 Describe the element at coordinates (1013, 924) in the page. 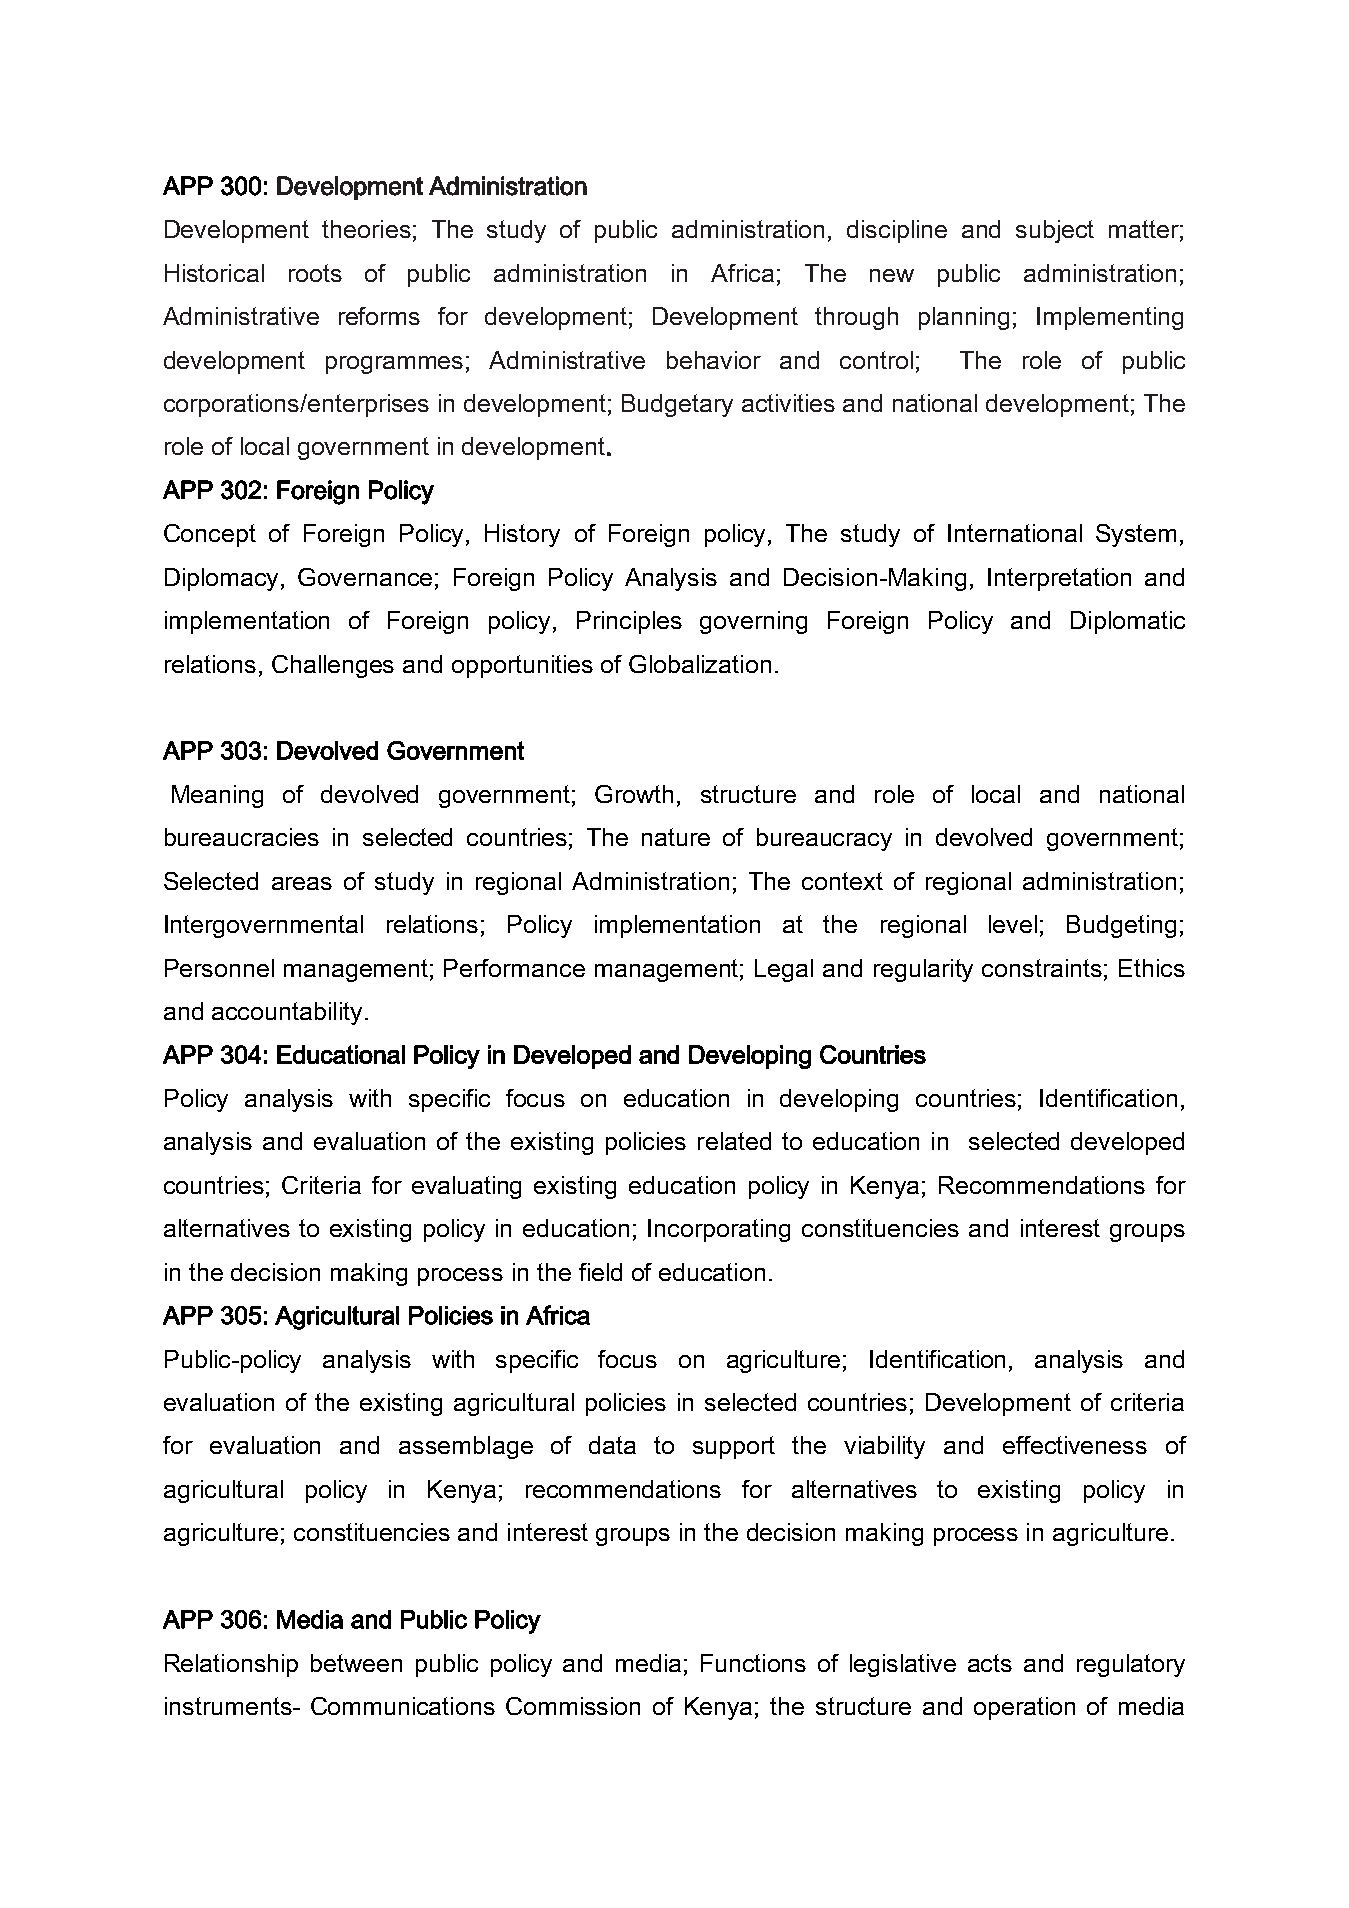

I see `level` at that location.
